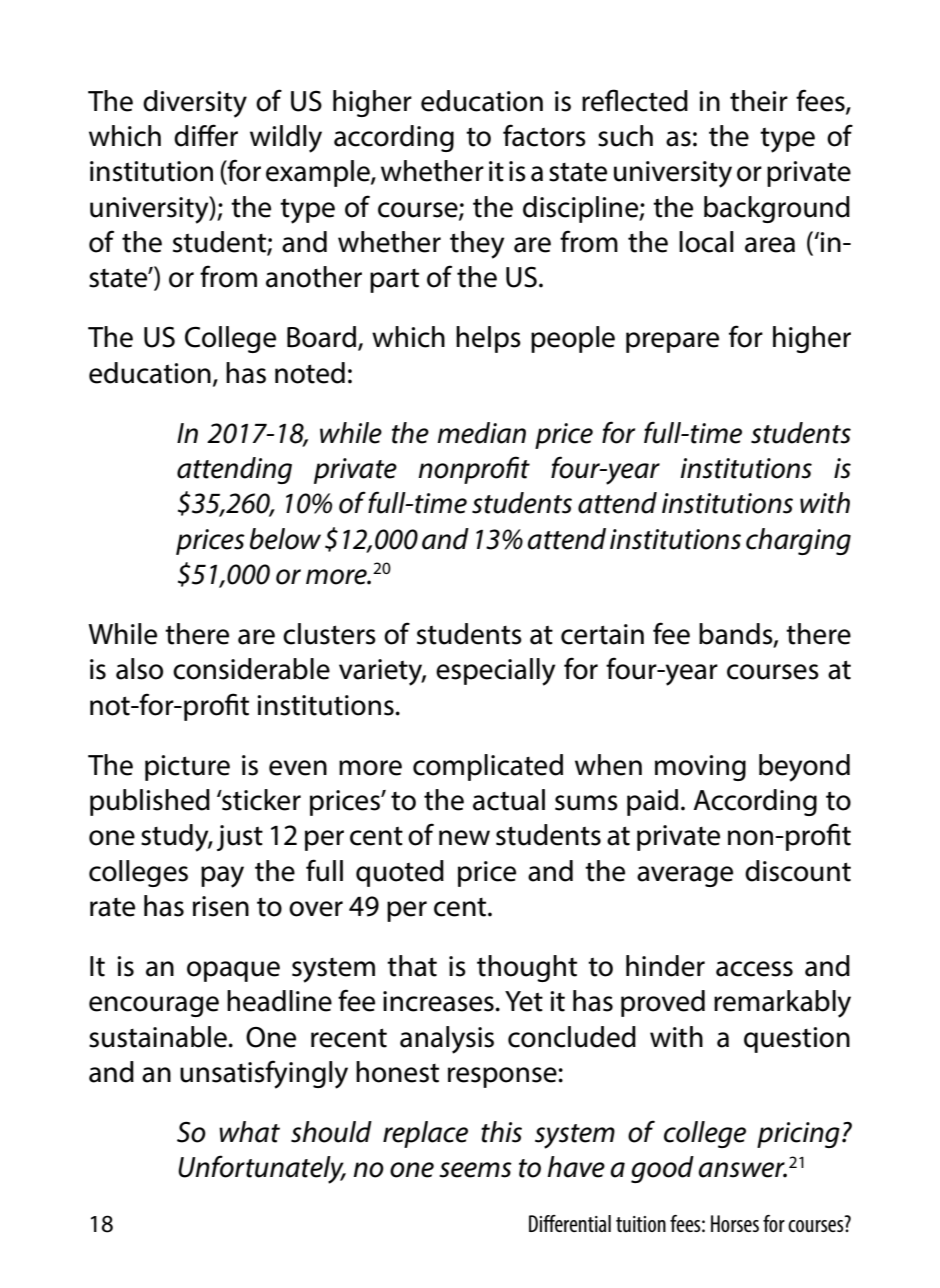 This image has height=1288, width=940. I want to click on factors, so click(544, 135).
